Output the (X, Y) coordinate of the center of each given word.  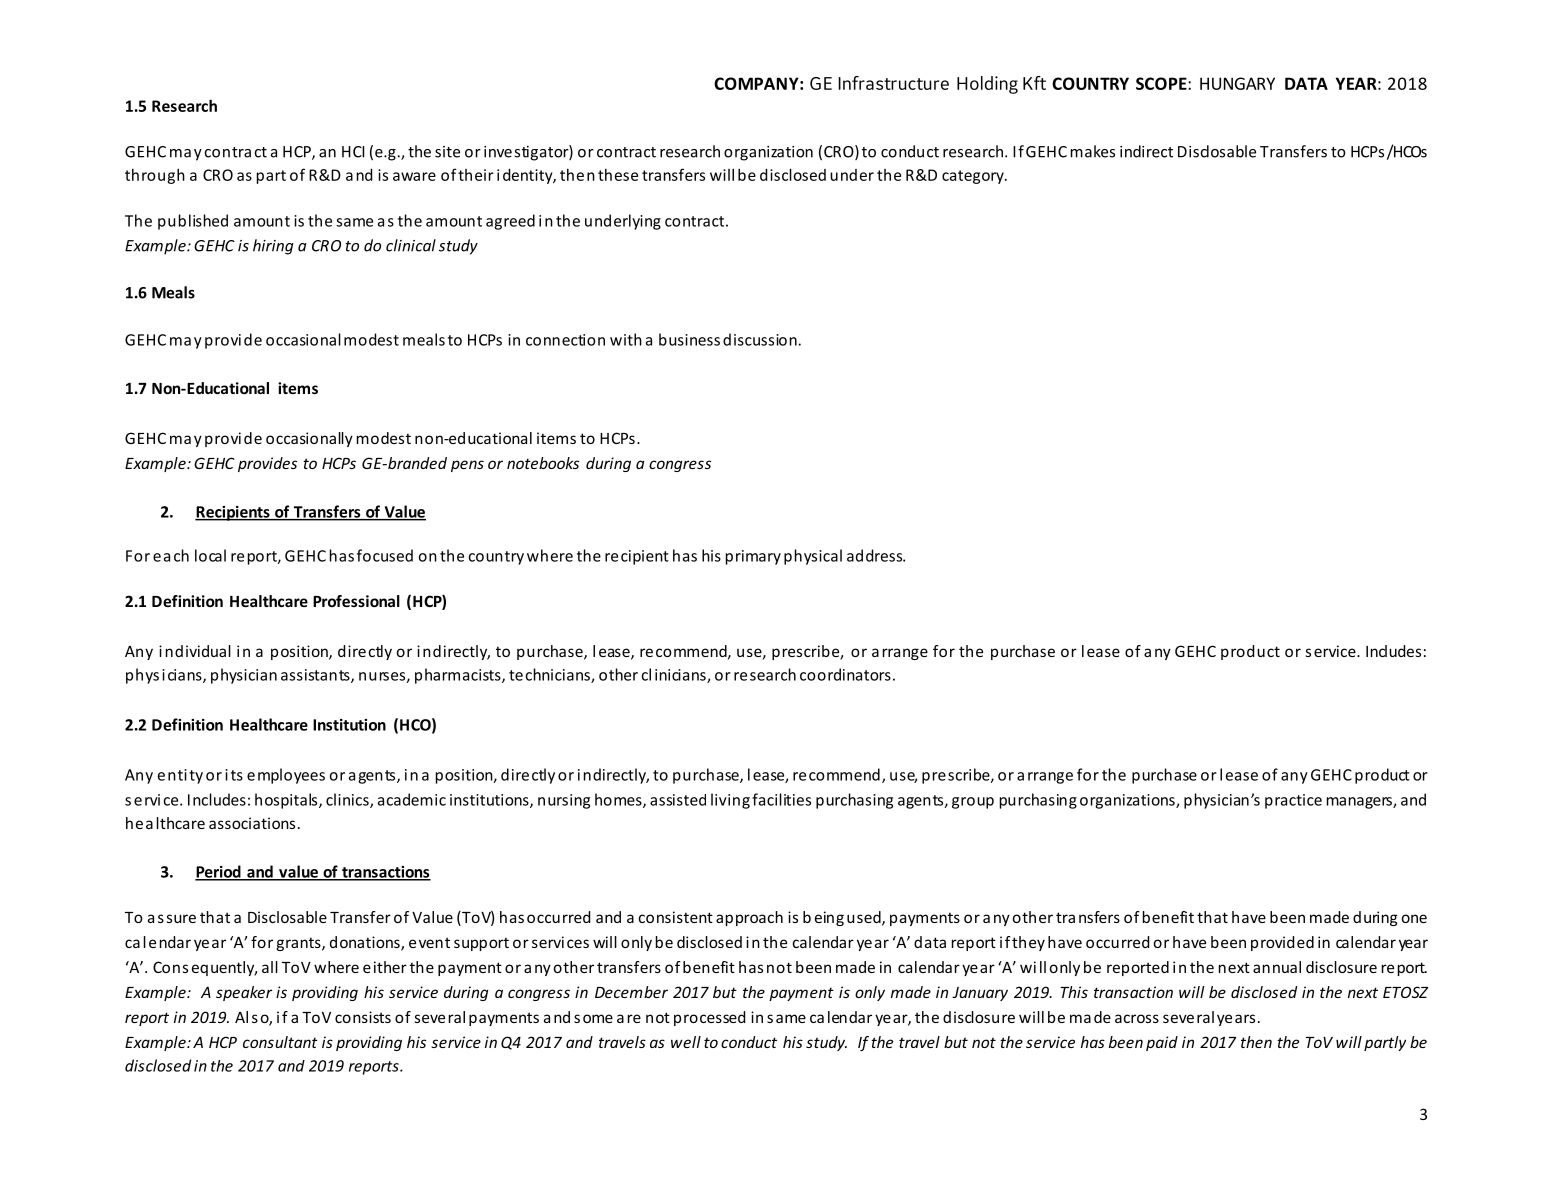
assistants (316, 676)
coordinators (845, 674)
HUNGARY (1237, 83)
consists (363, 1017)
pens (467, 466)
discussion (760, 339)
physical (813, 557)
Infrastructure (893, 83)
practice (1293, 801)
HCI (353, 152)
